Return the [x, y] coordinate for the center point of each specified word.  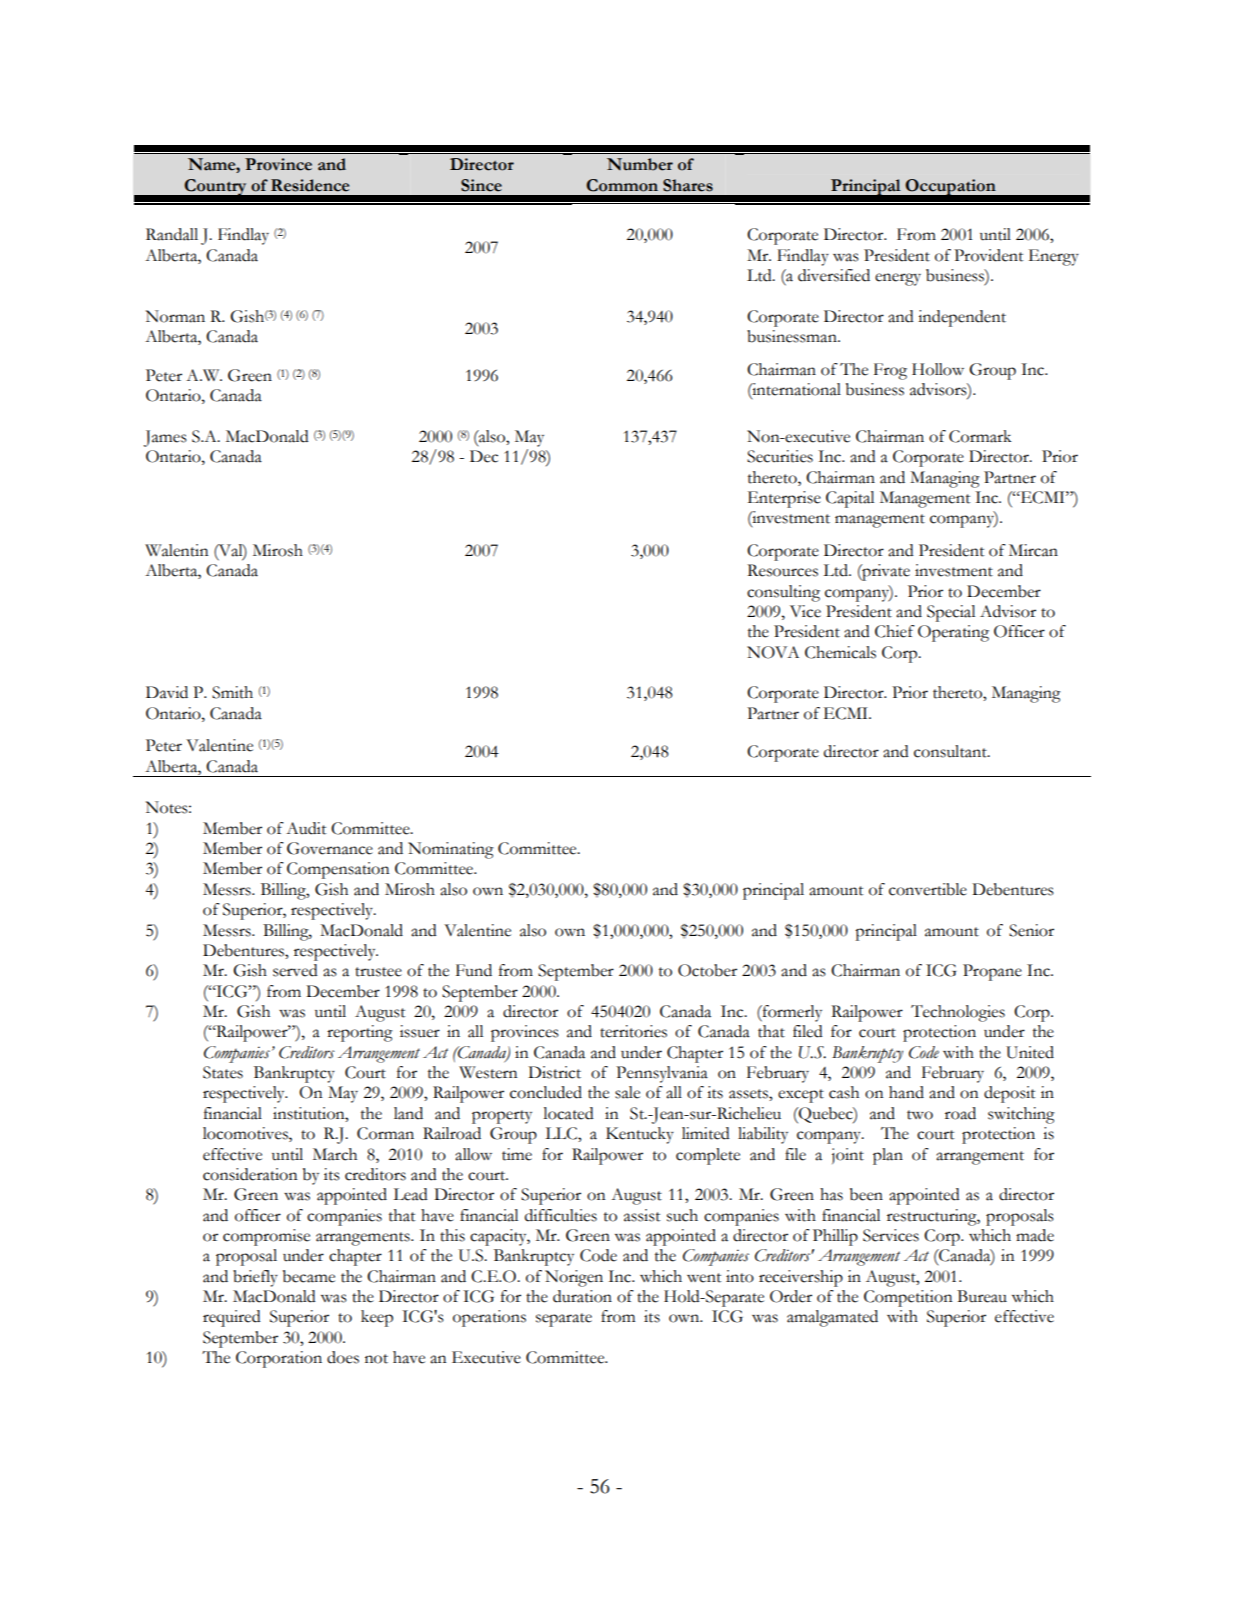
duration [582, 1296]
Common [622, 185]
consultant [951, 751]
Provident [988, 255]
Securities [780, 456]
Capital [850, 499]
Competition [908, 1298]
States [223, 1072]
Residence [310, 185]
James [165, 438]
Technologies [958, 1013]
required [232, 1318]
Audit [306, 828]
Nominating [451, 850]
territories [633, 1031]
